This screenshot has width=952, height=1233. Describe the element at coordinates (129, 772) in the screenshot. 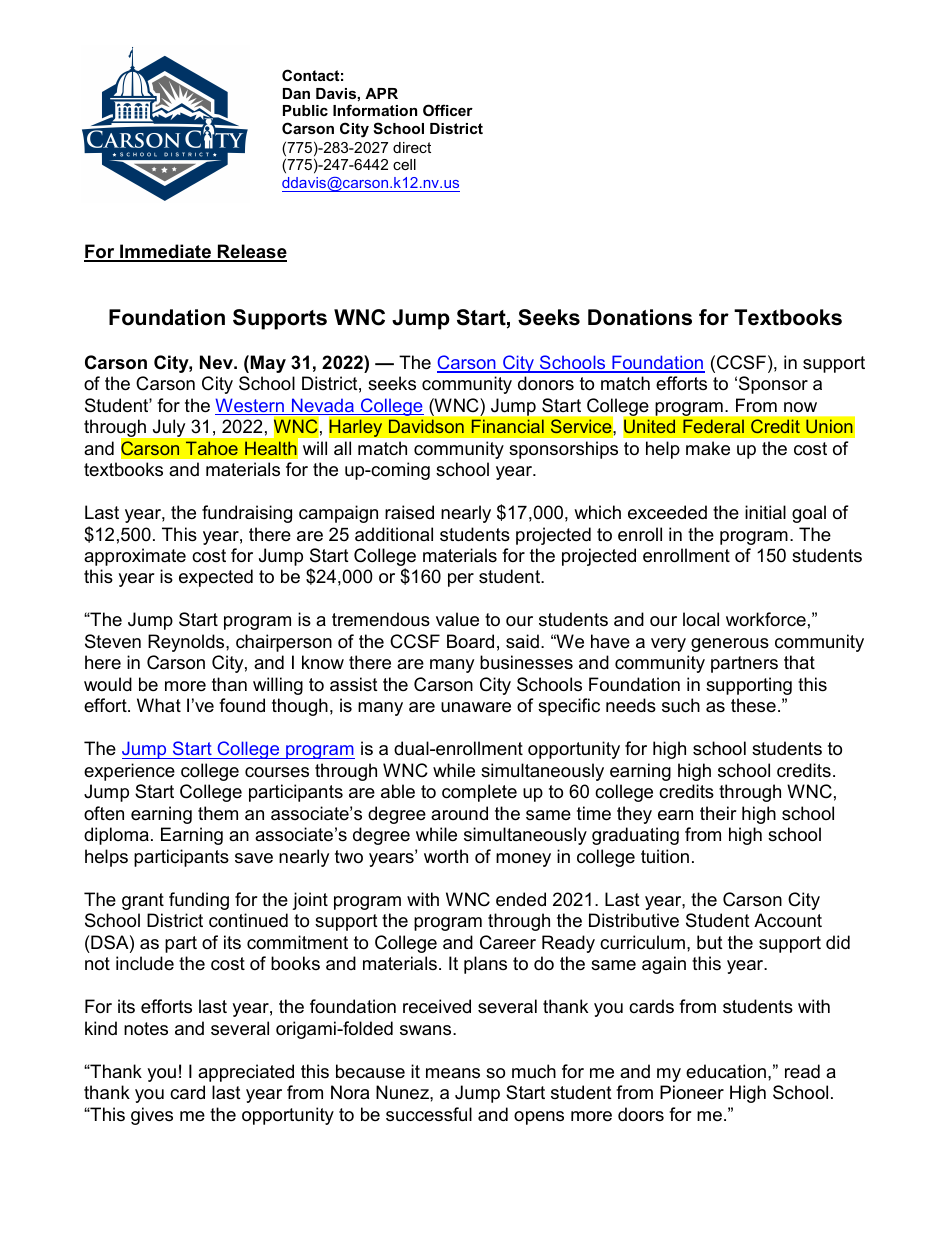

I see `experience` at that location.
